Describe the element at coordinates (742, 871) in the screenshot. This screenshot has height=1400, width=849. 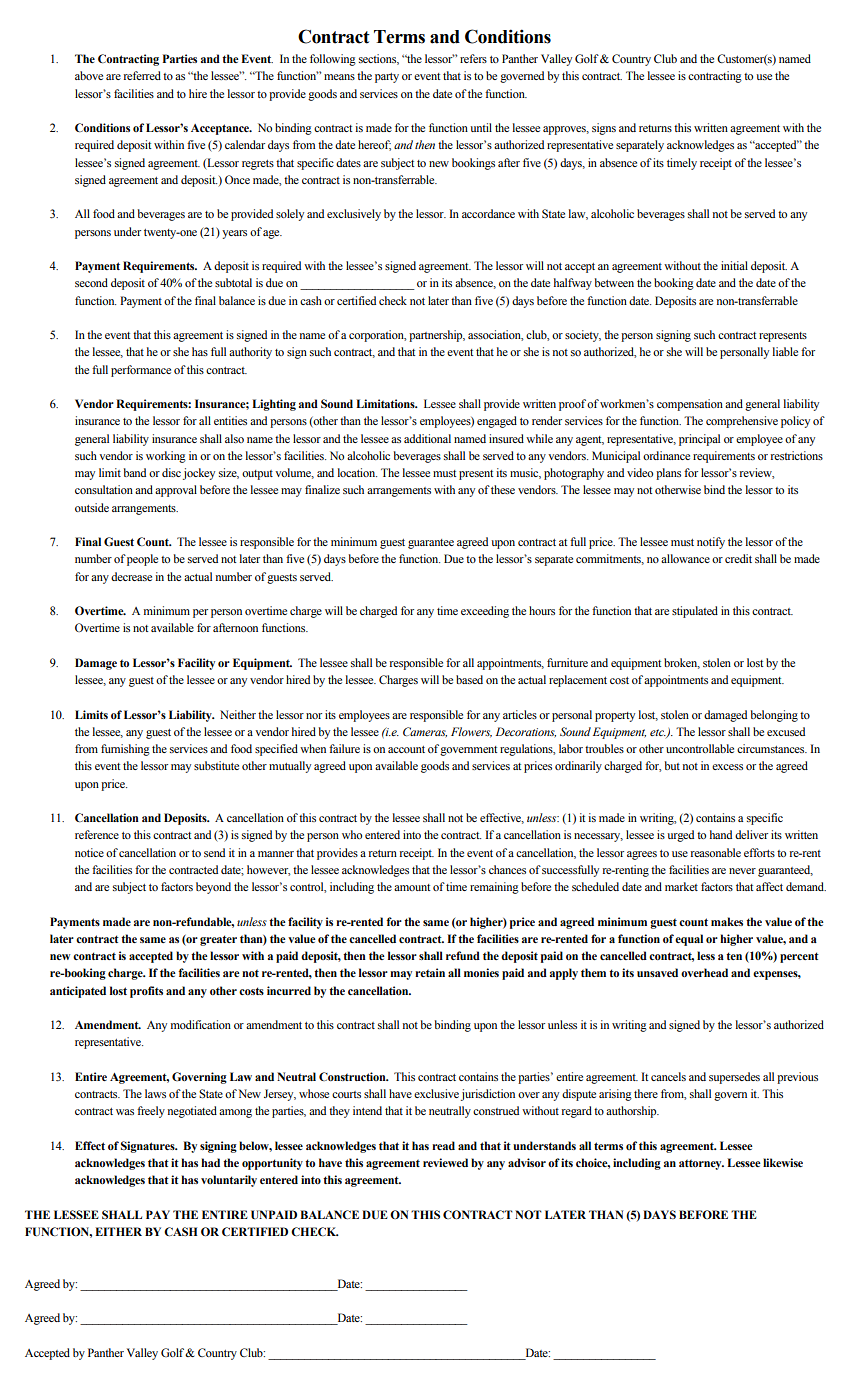
I see `never` at that location.
